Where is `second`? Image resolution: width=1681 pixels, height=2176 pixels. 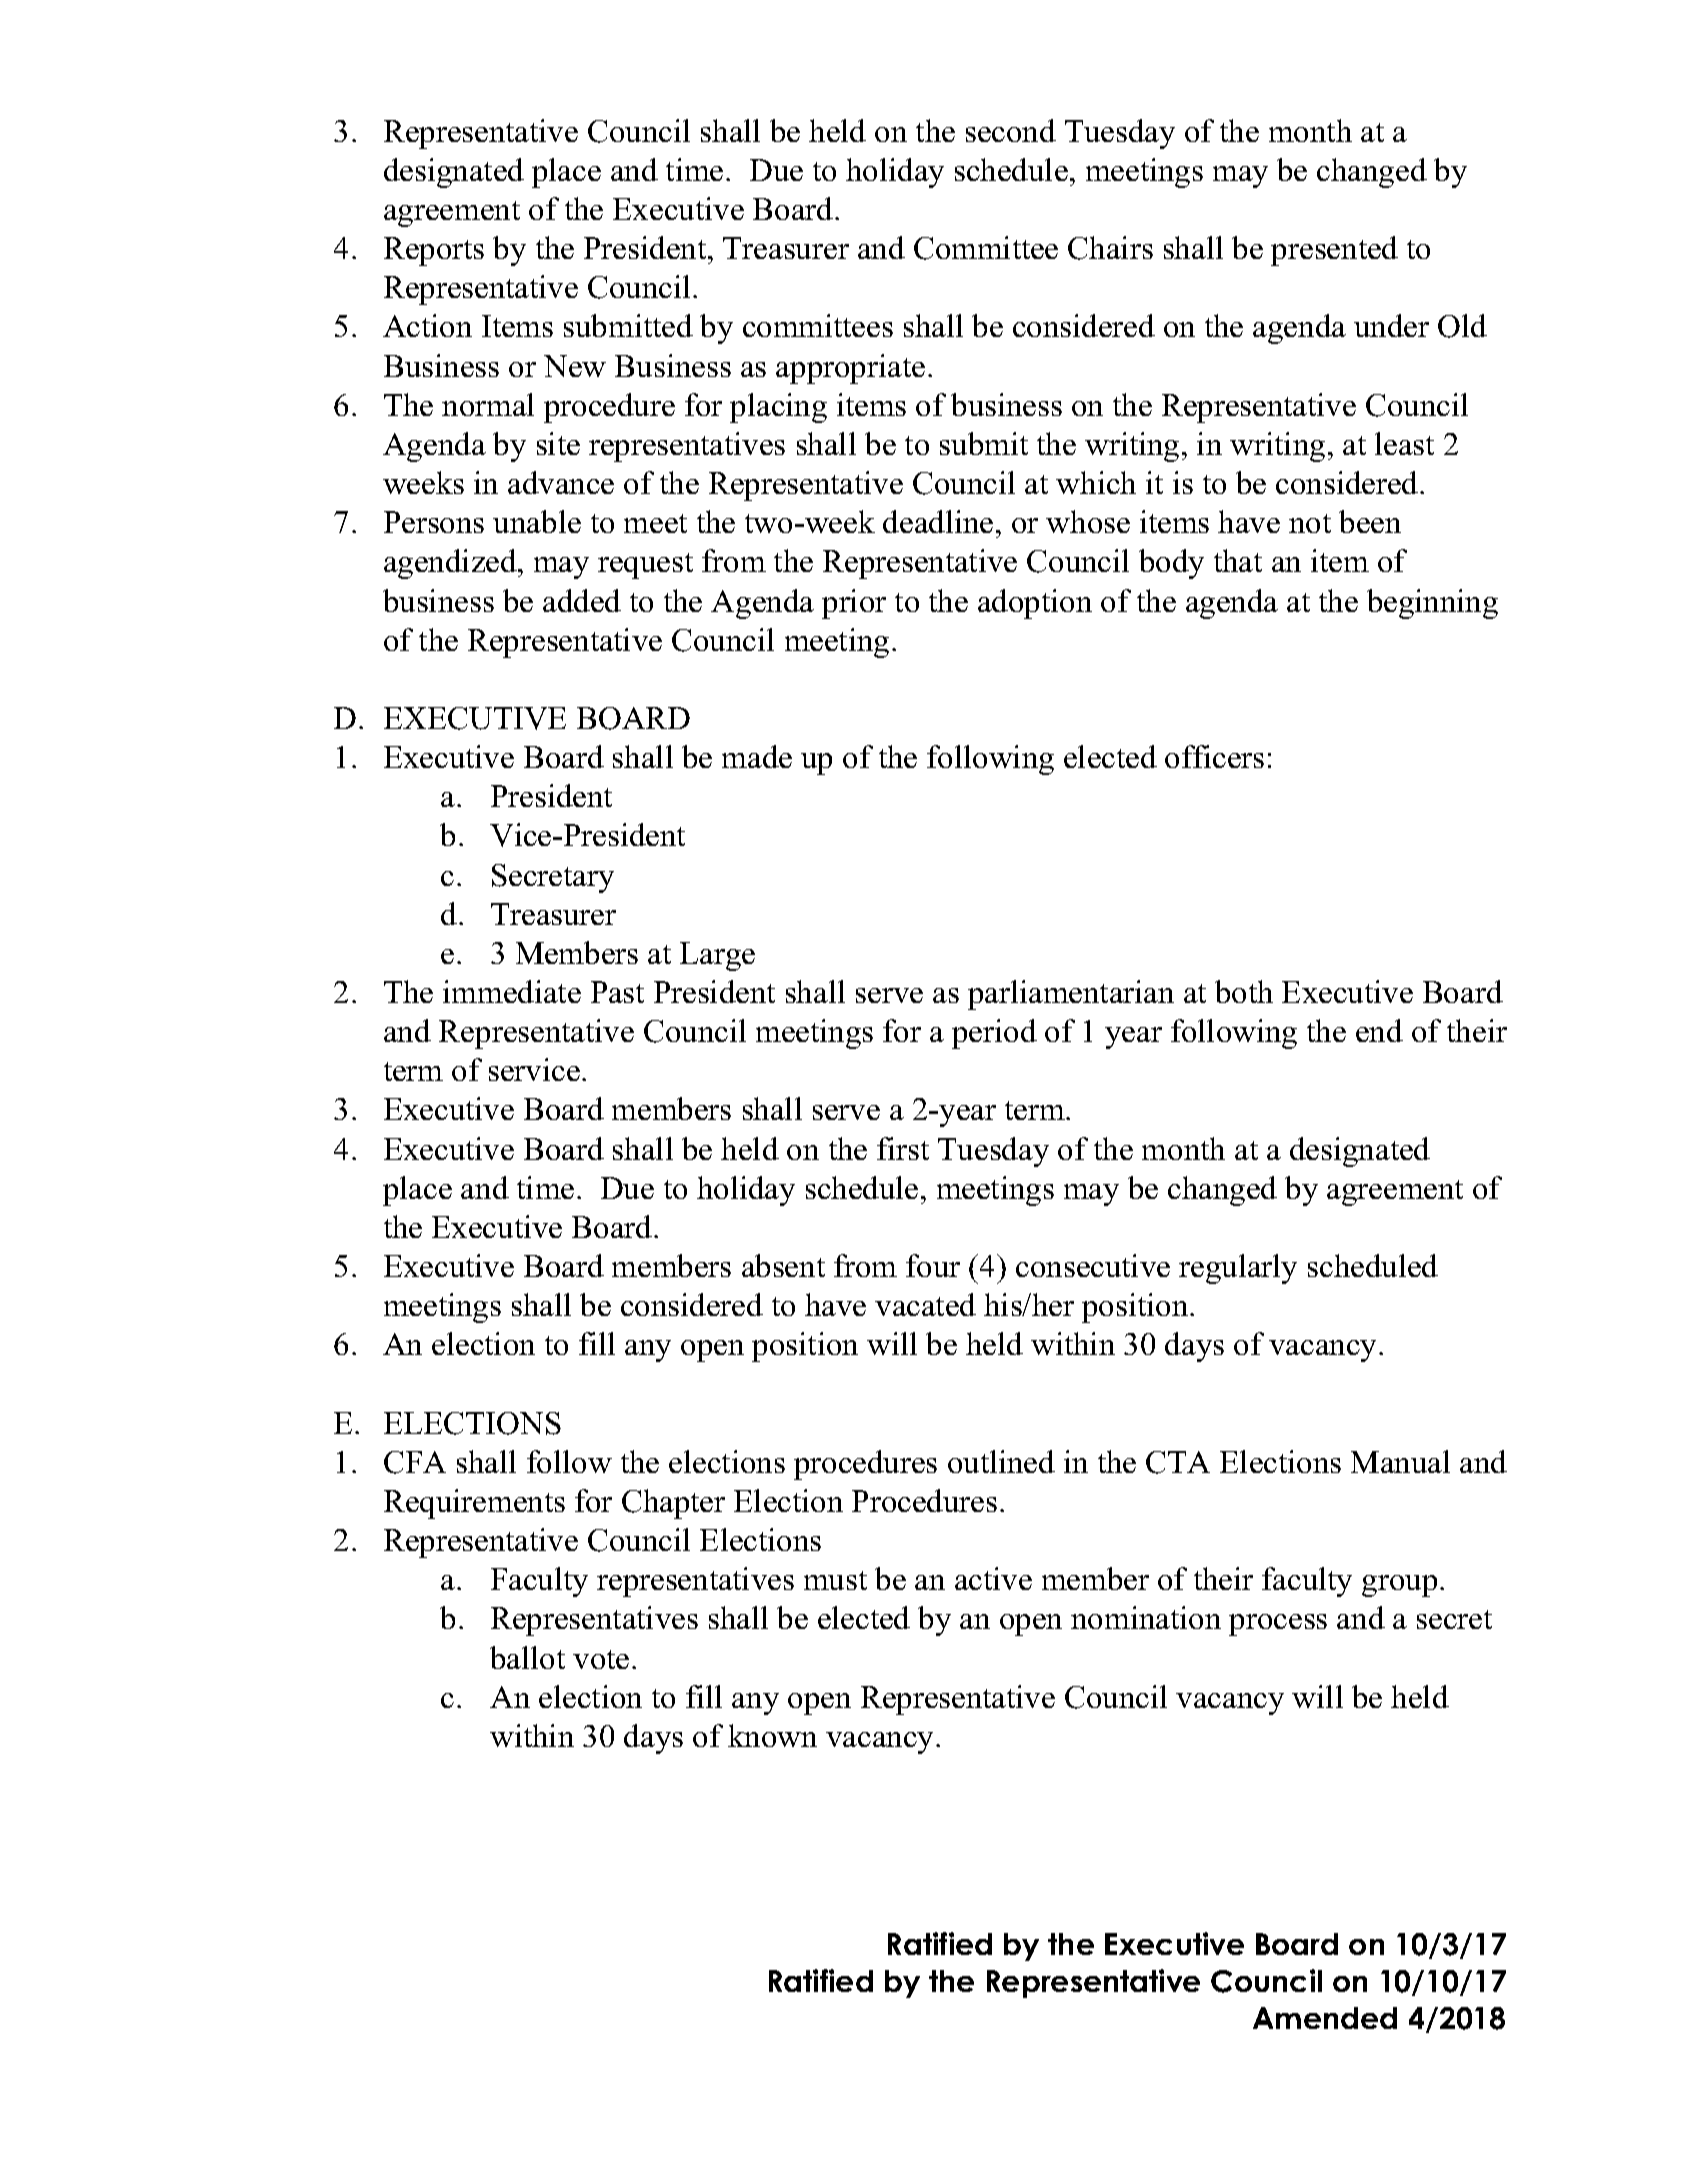 second is located at coordinates (1011, 130).
